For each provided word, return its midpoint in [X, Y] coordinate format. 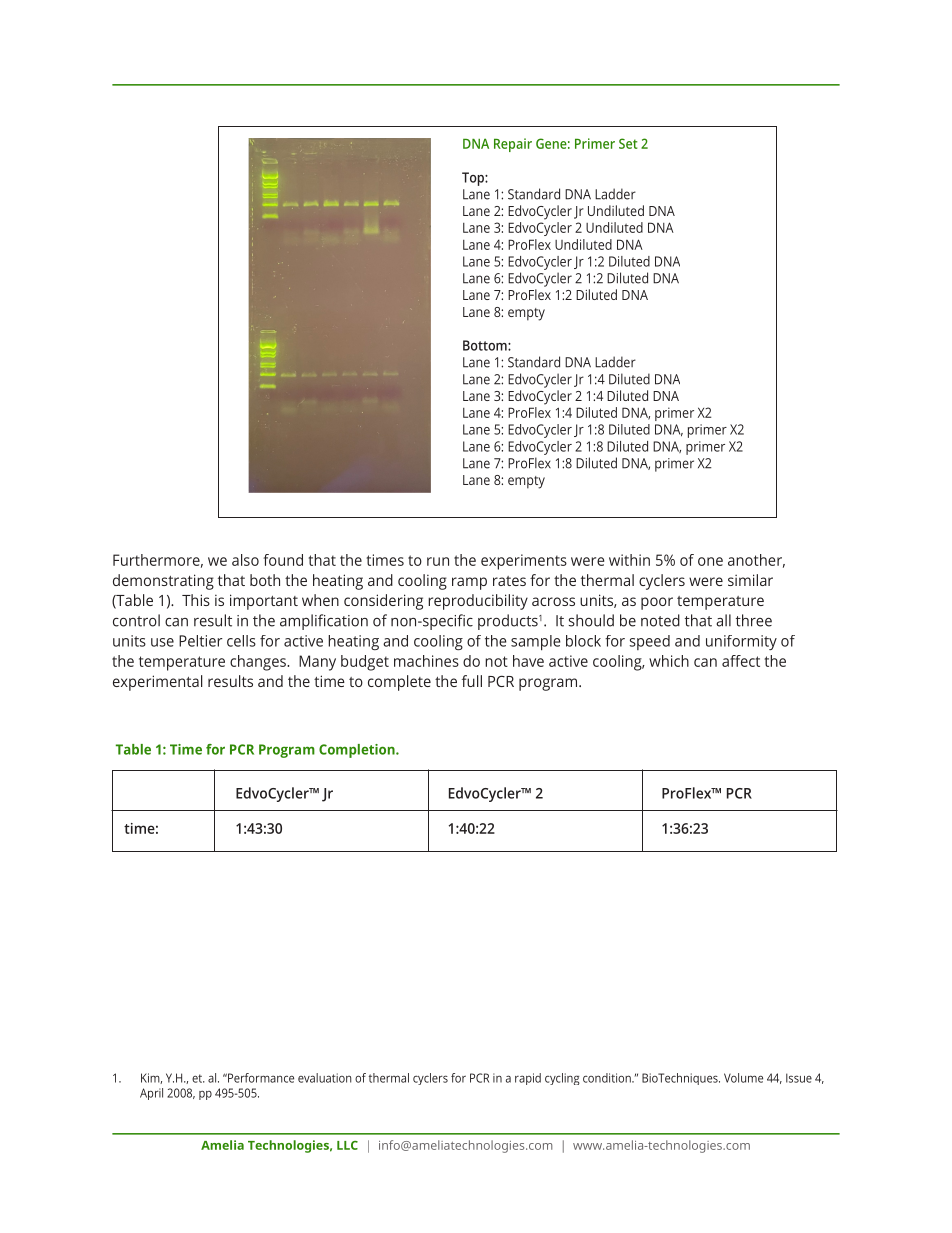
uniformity [741, 642]
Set [628, 143]
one [710, 561]
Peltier [201, 641]
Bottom [486, 345]
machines [426, 661]
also [245, 560]
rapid [528, 1079]
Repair [513, 145]
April [151, 1094]
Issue [799, 1078]
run [438, 561]
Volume [743, 1078]
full [472, 681]
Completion [358, 751]
